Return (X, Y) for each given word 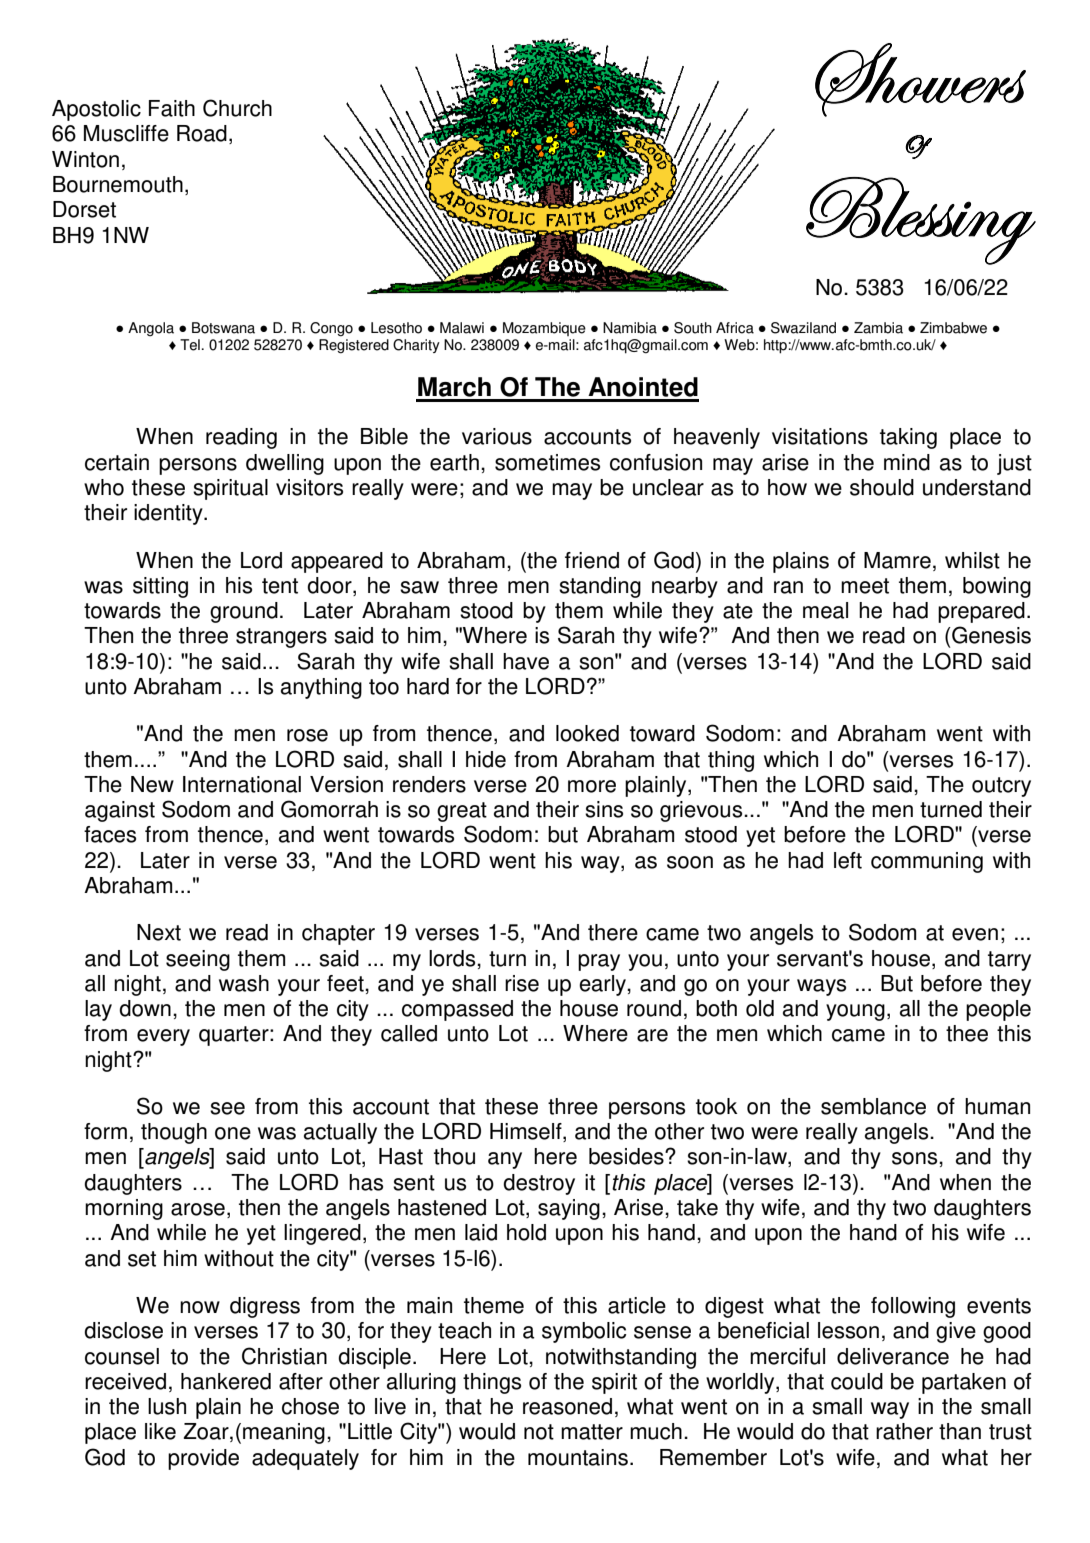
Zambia (878, 328)
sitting (160, 587)
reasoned (567, 1406)
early (603, 985)
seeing (198, 960)
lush (167, 1406)
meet (865, 586)
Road (202, 133)
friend (592, 560)
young (855, 1012)
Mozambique (544, 329)
